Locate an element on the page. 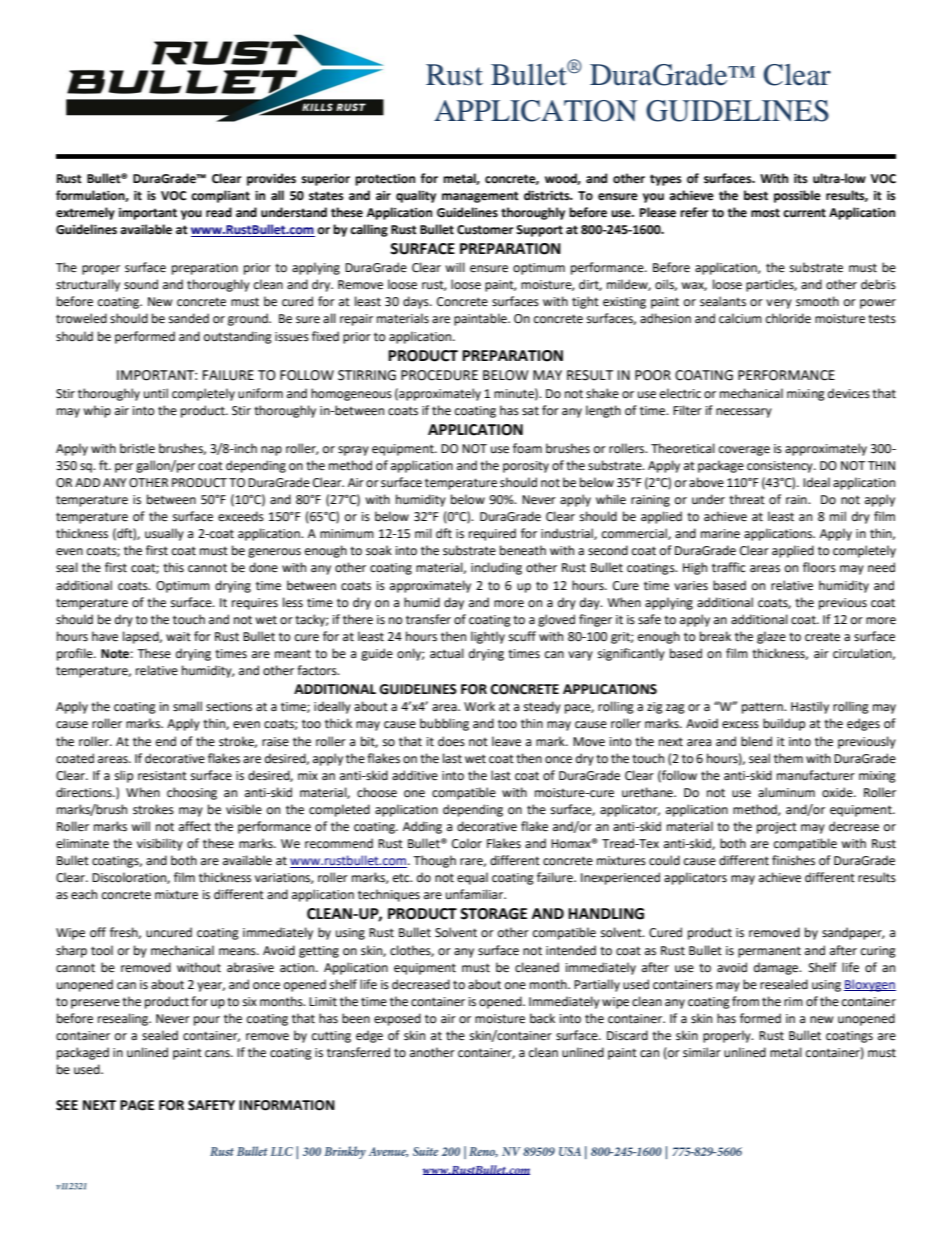  compliant is located at coordinates (220, 196).
